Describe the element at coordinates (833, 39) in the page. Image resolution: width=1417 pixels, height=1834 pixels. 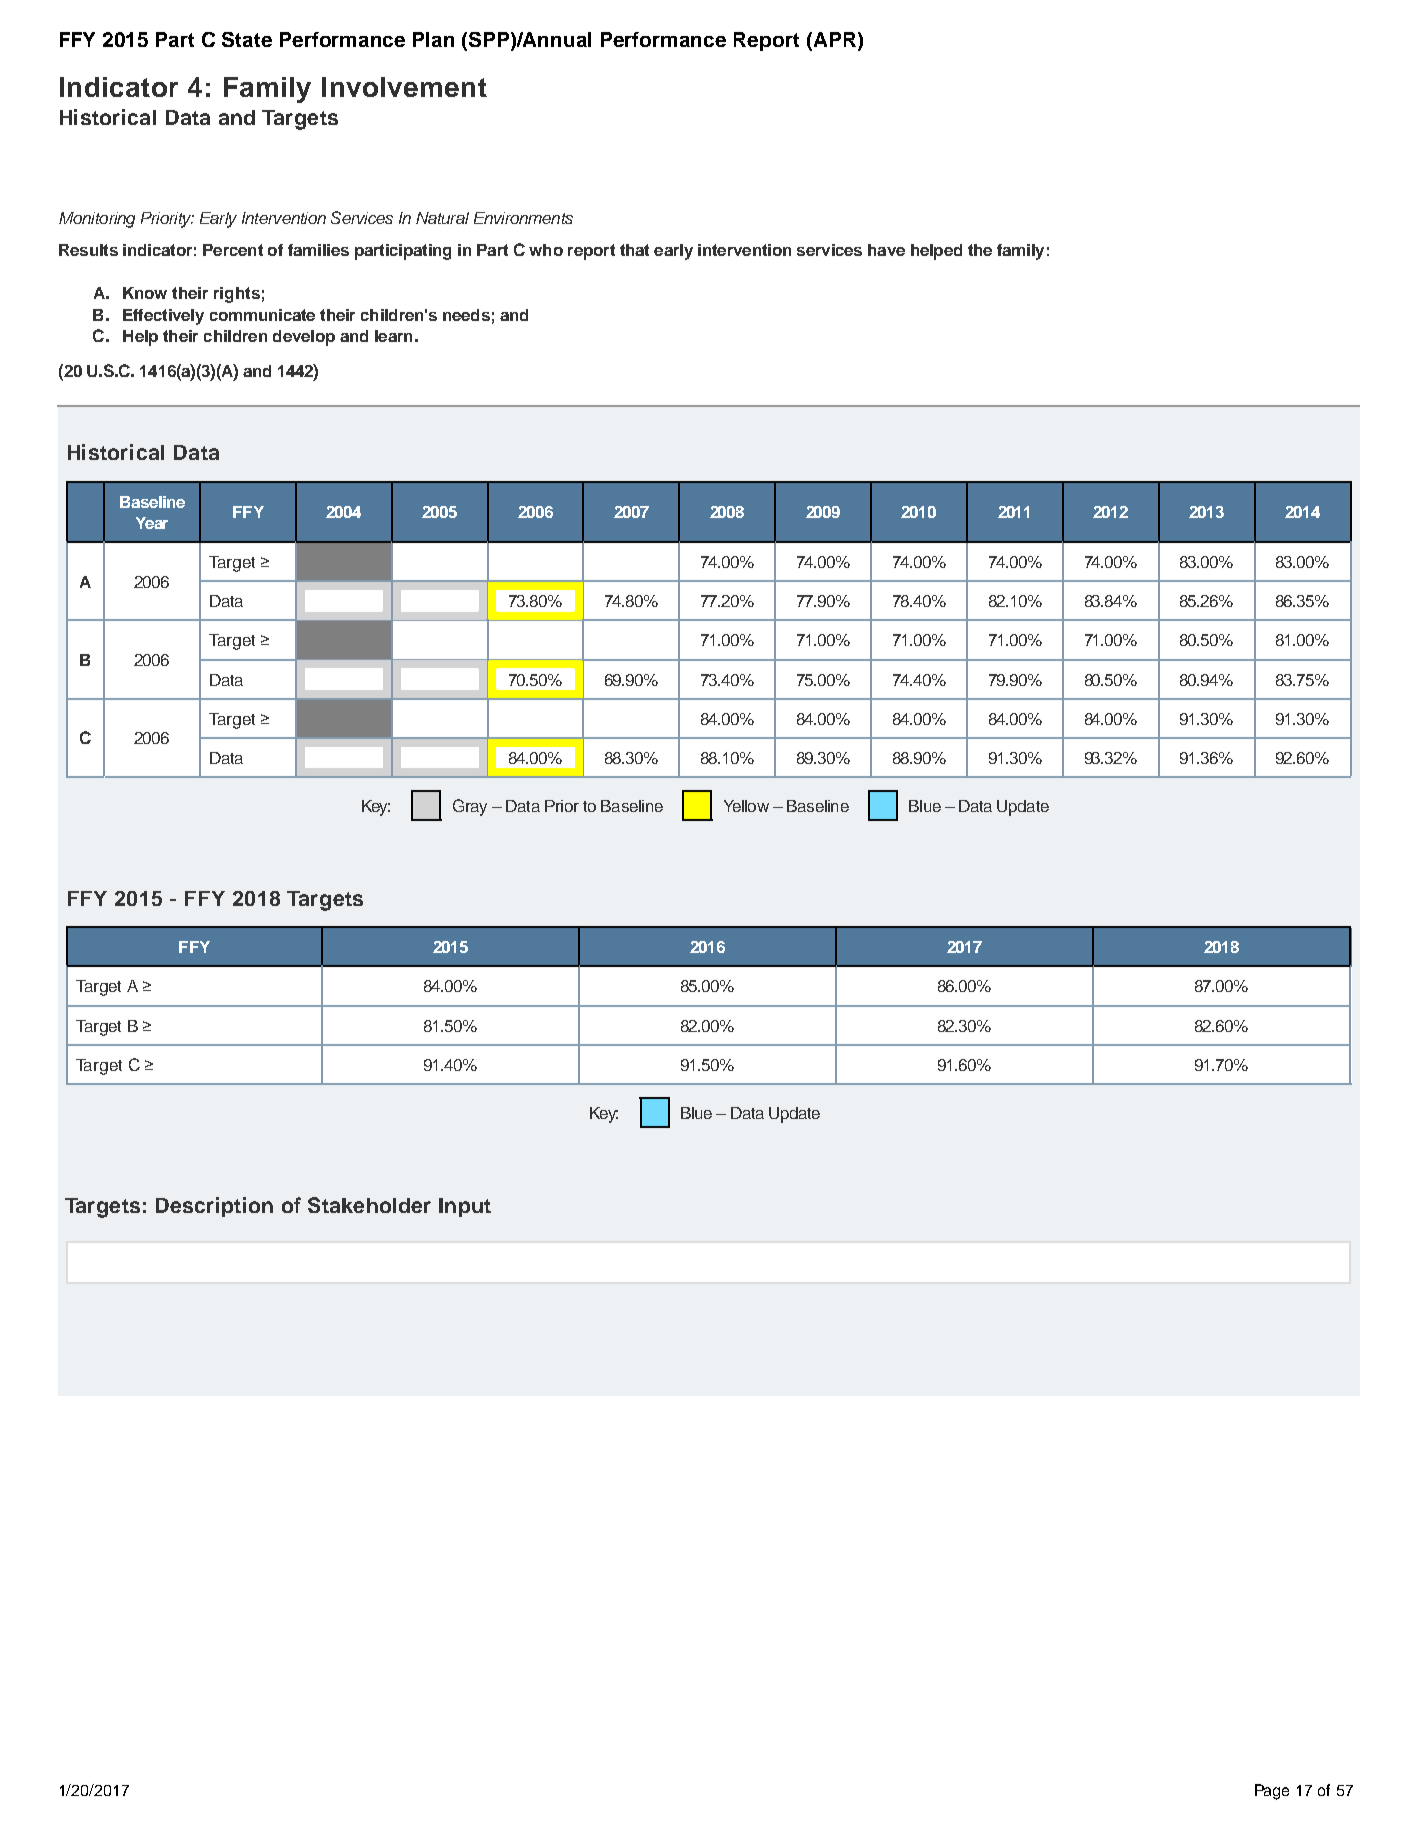
I see `APR` at that location.
